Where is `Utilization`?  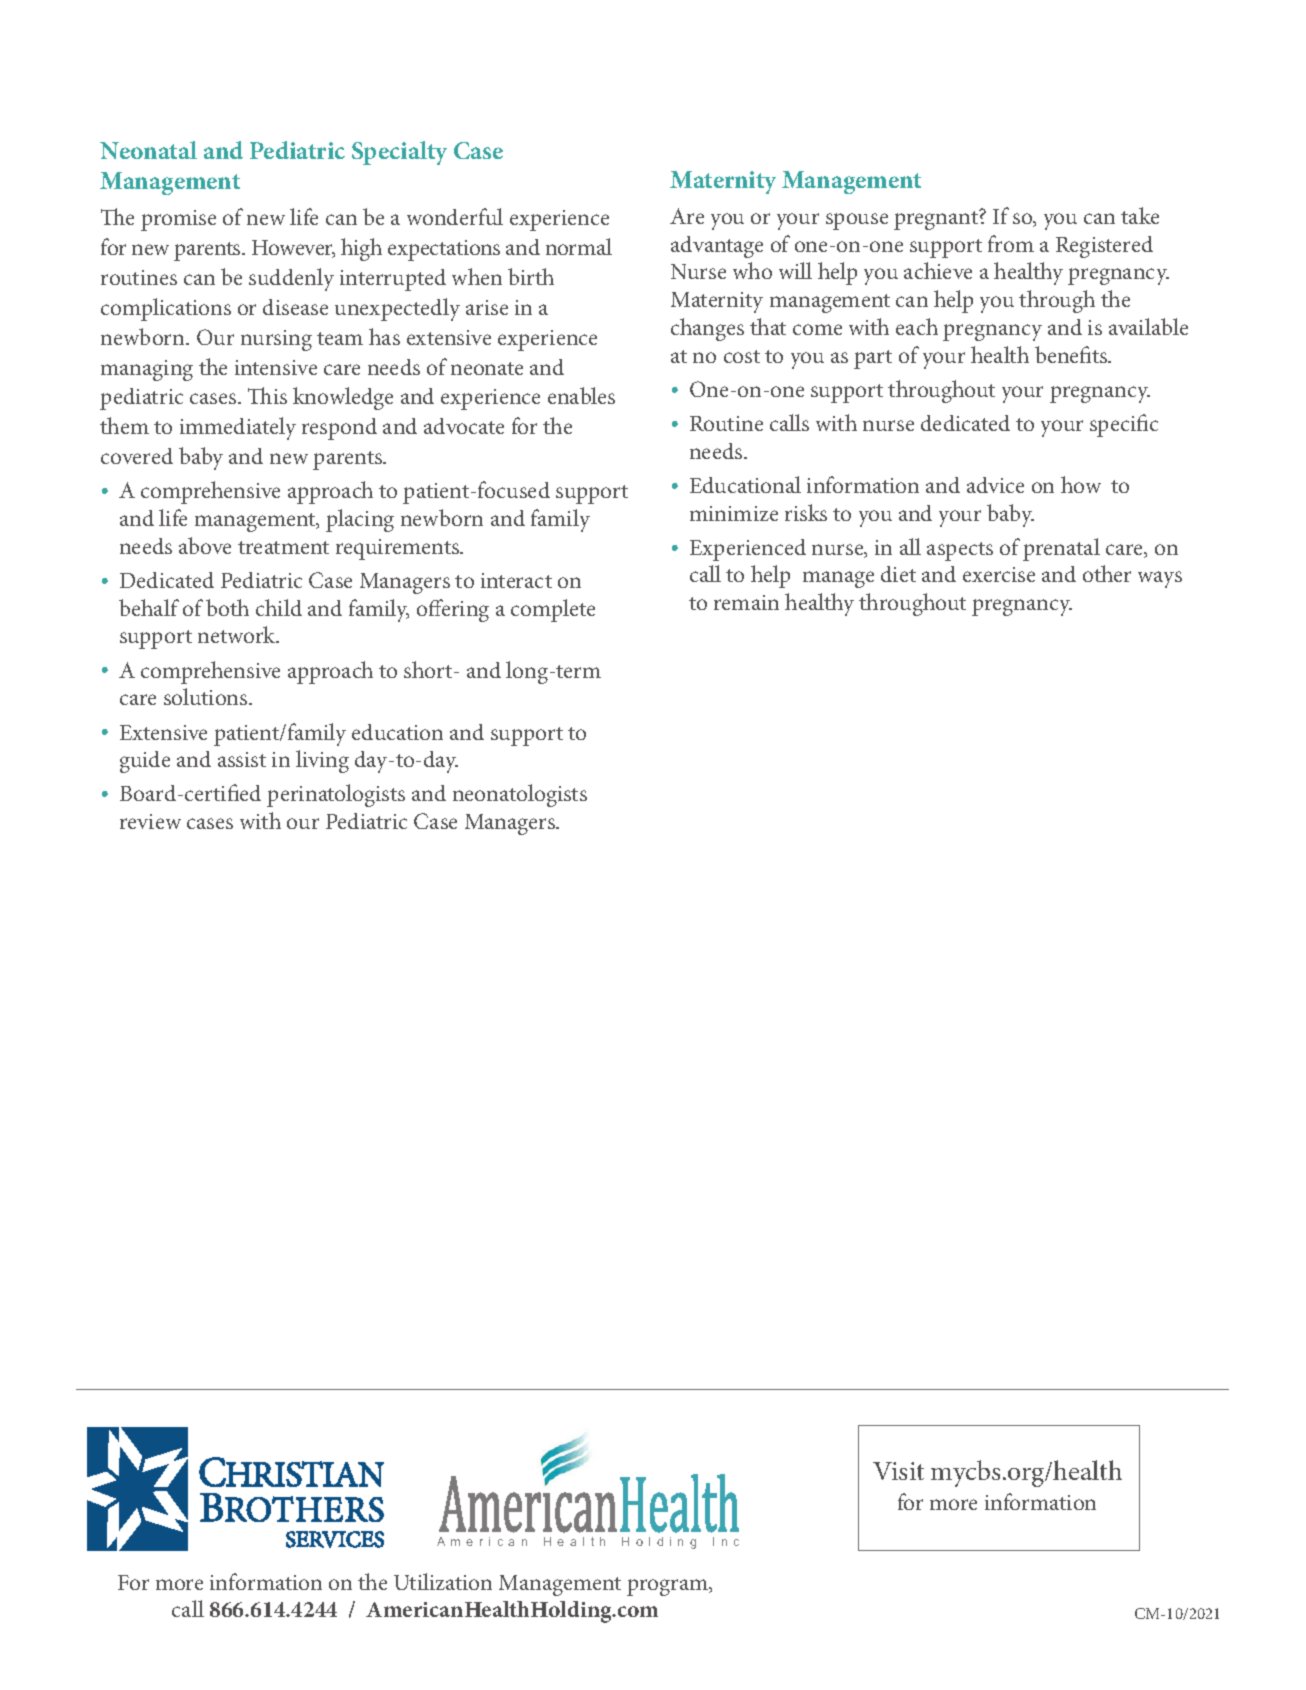 Utilization is located at coordinates (443, 1581).
